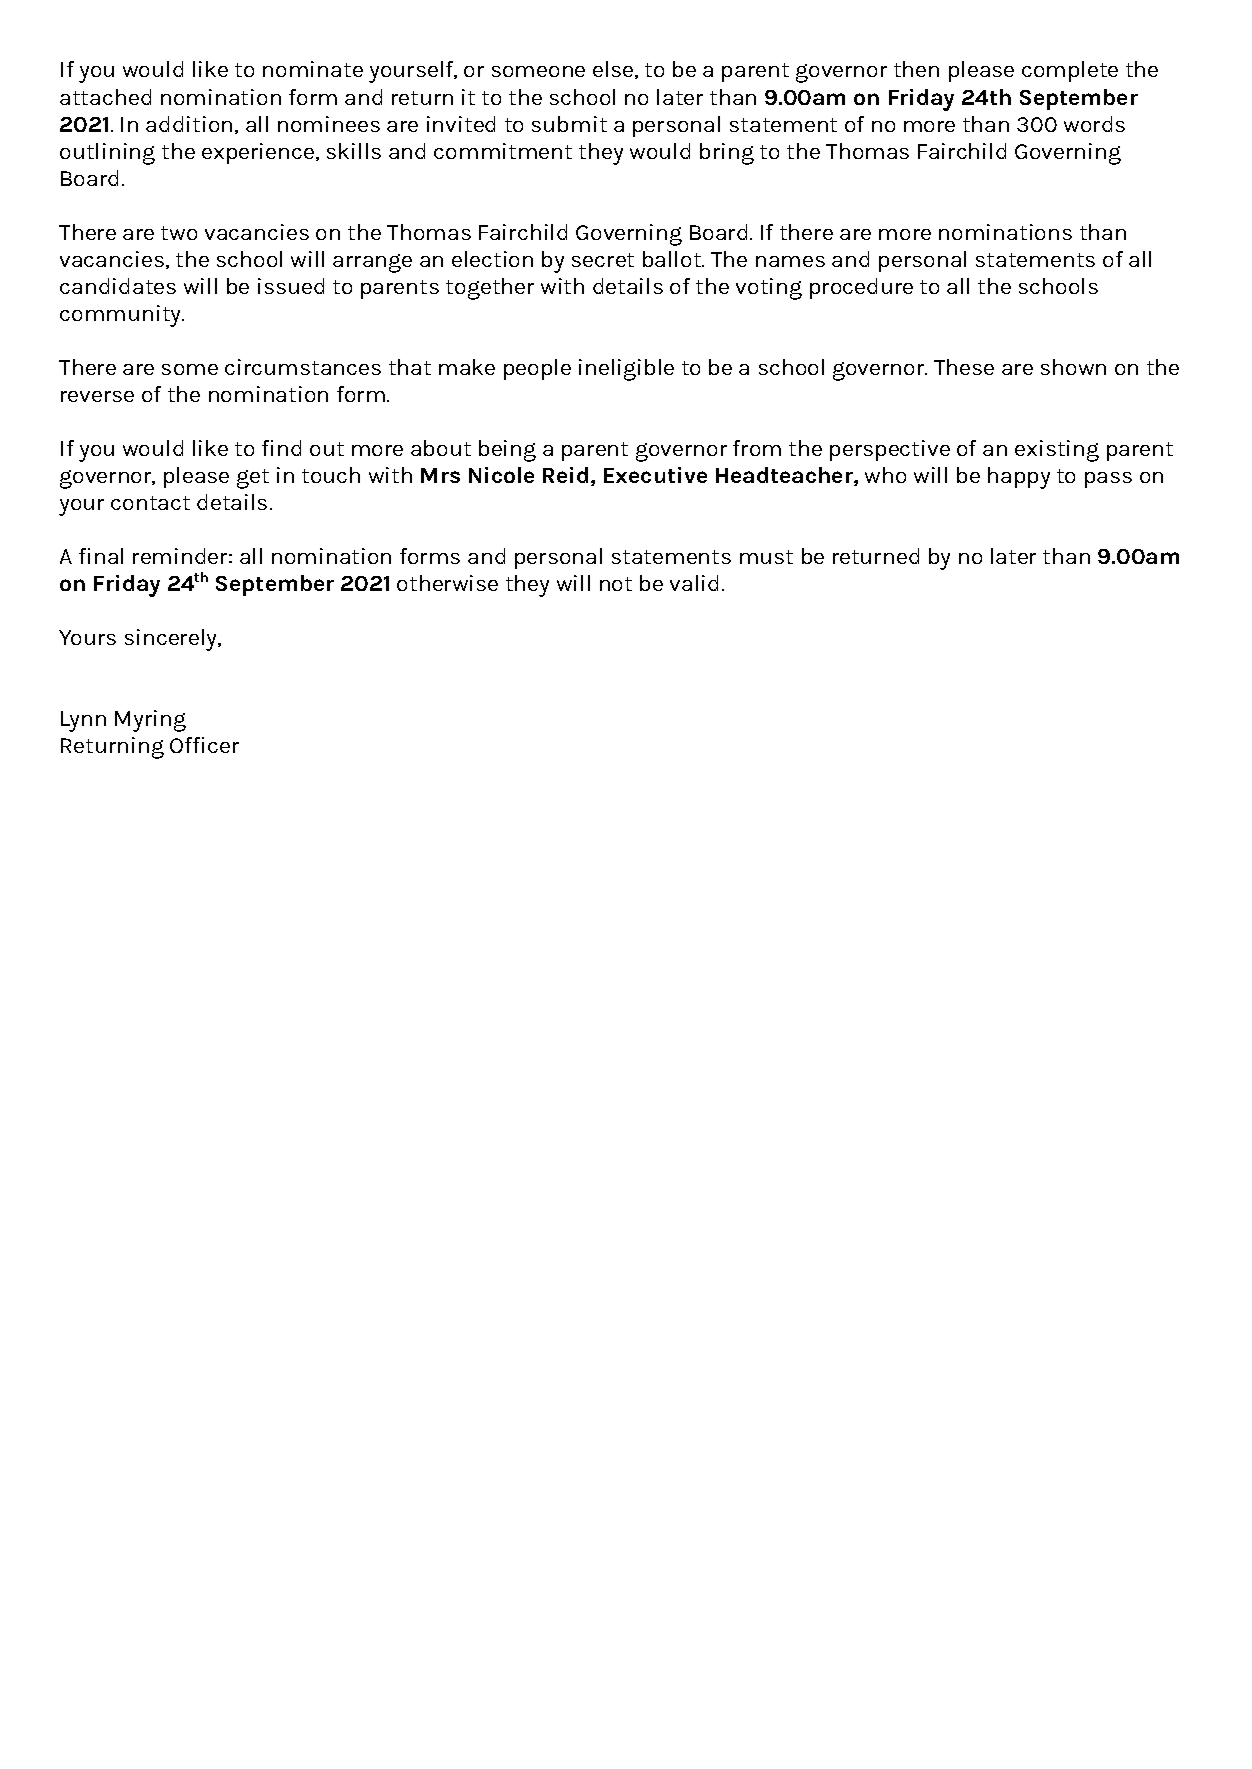 This page has width=1252, height=1769. What do you see at coordinates (626, 370) in the page?
I see `ineligible` at bounding box center [626, 370].
